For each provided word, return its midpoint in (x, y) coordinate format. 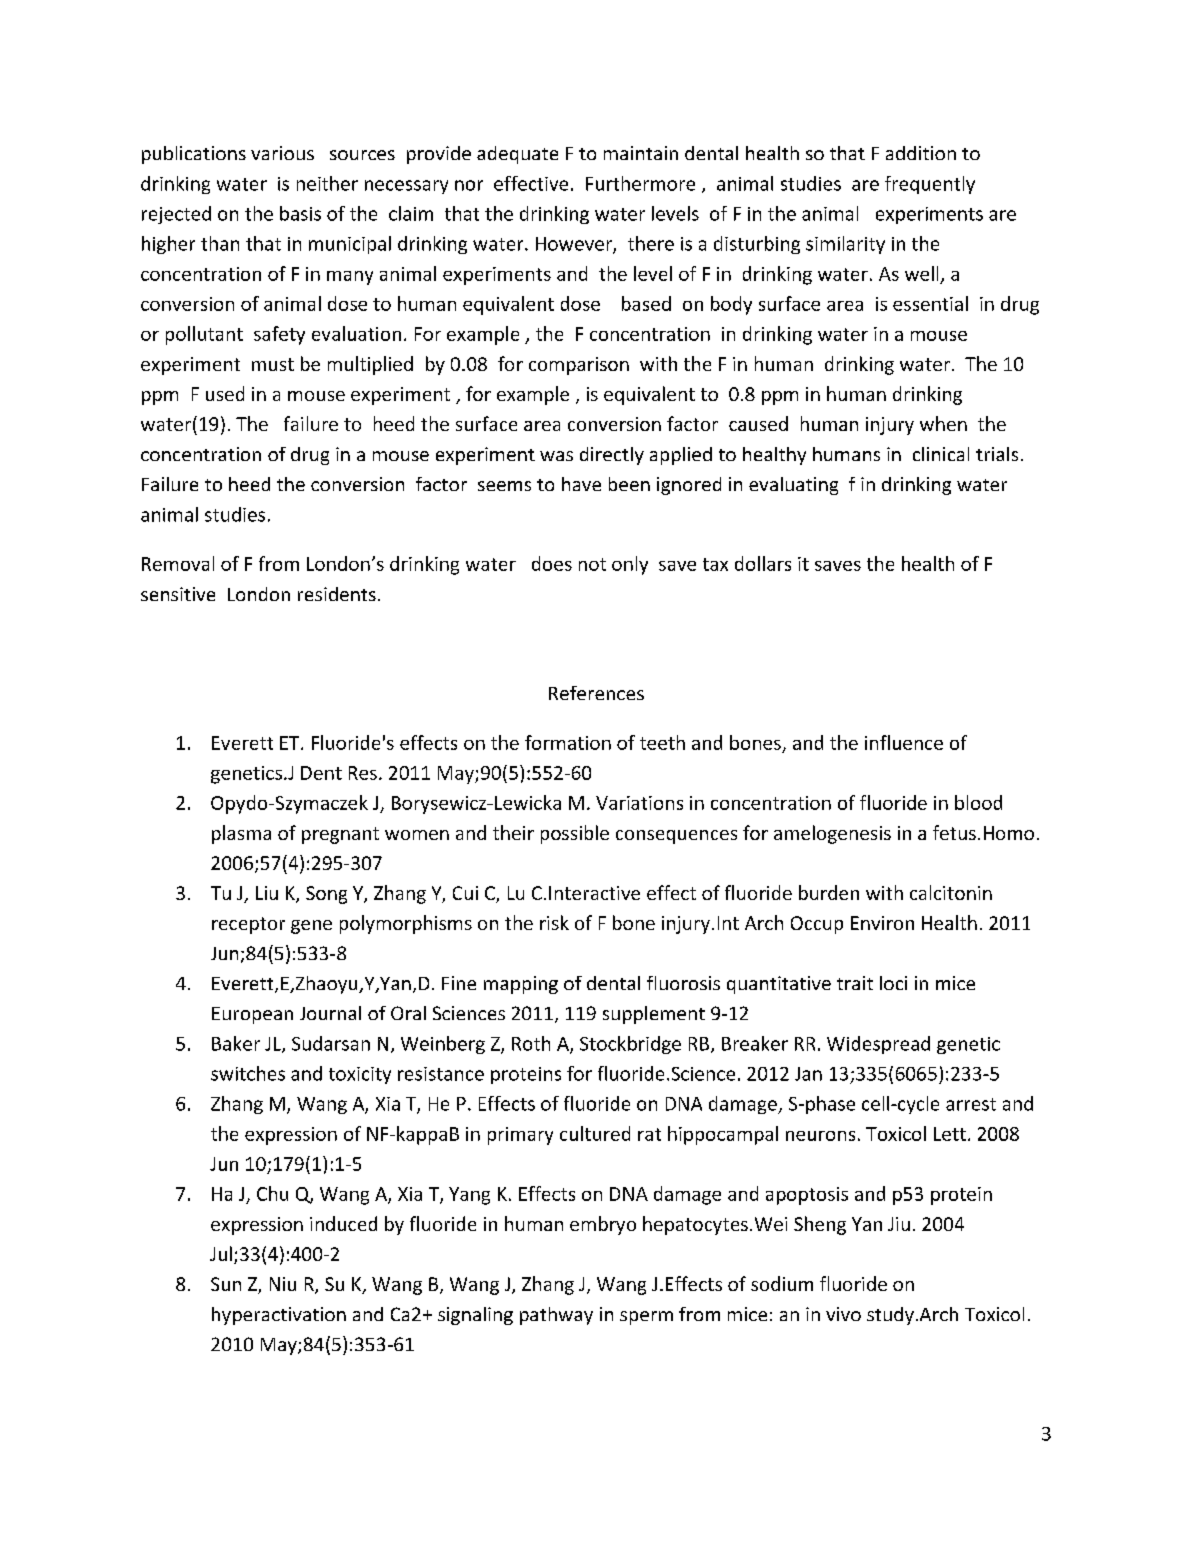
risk (554, 922)
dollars (763, 563)
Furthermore (640, 183)
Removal (178, 563)
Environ (882, 923)
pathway (556, 1316)
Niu (283, 1284)
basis (300, 213)
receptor (248, 925)
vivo (843, 1314)
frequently (930, 185)
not (592, 564)
